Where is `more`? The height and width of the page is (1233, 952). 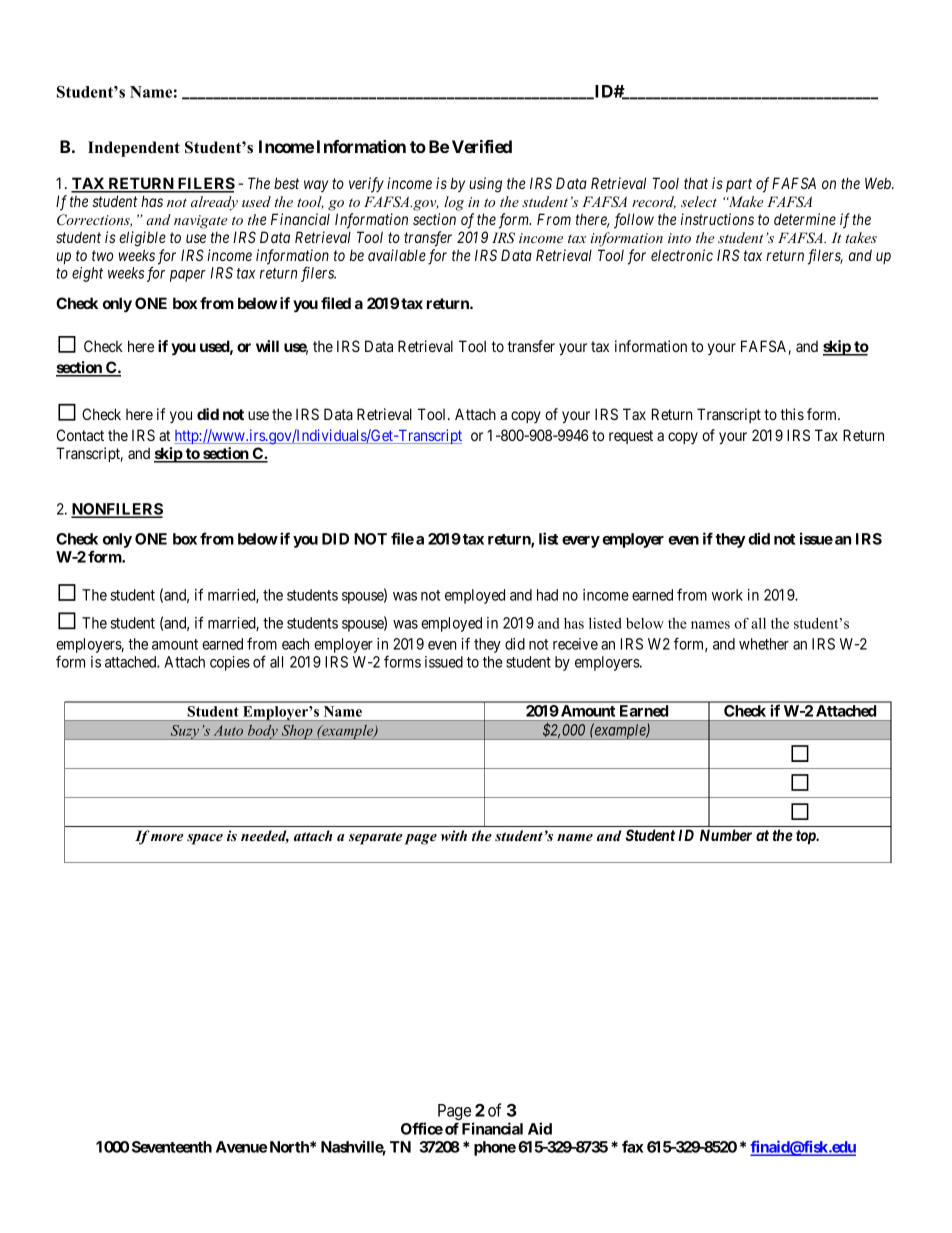 more is located at coordinates (167, 837).
